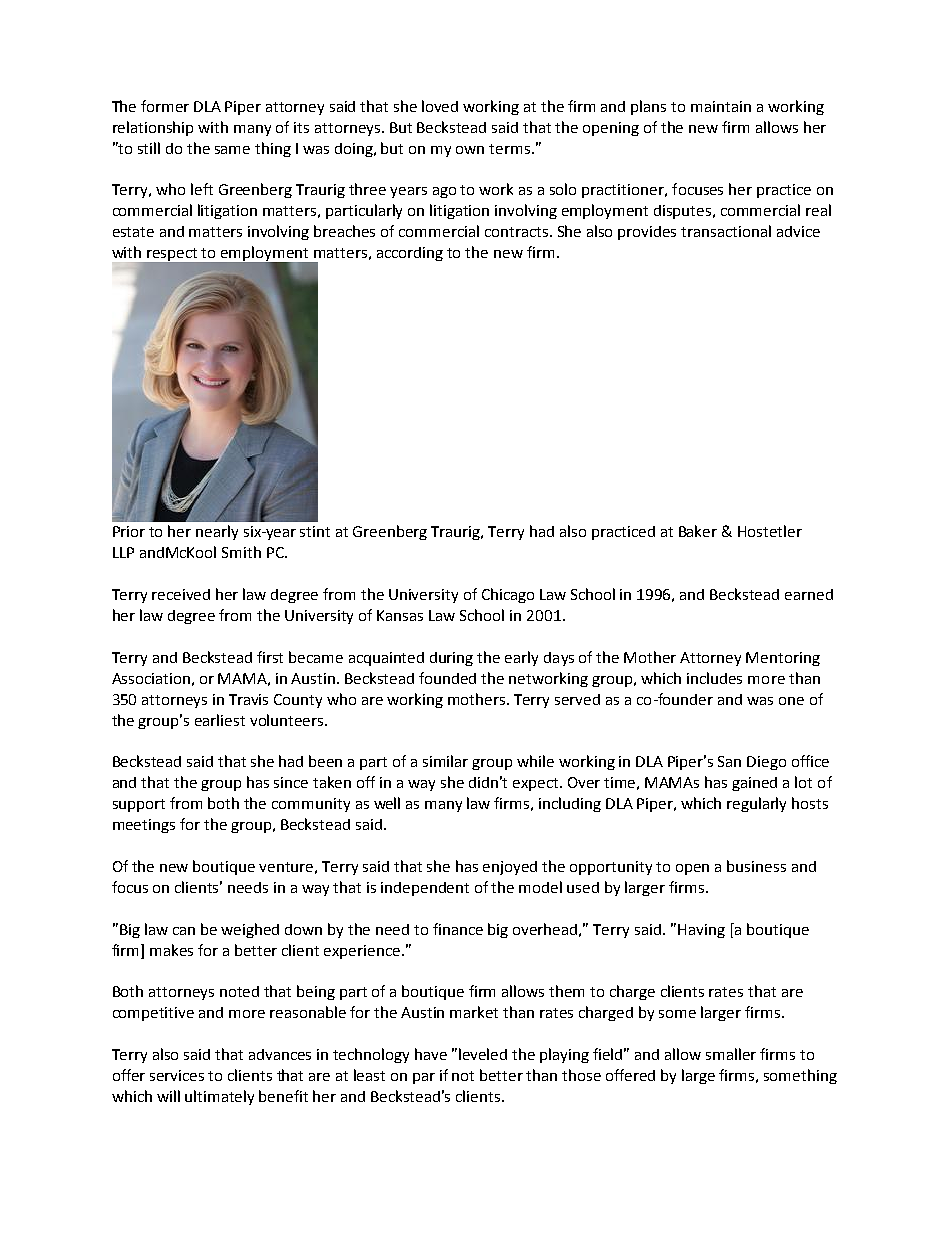  I want to click on founded, so click(447, 678).
